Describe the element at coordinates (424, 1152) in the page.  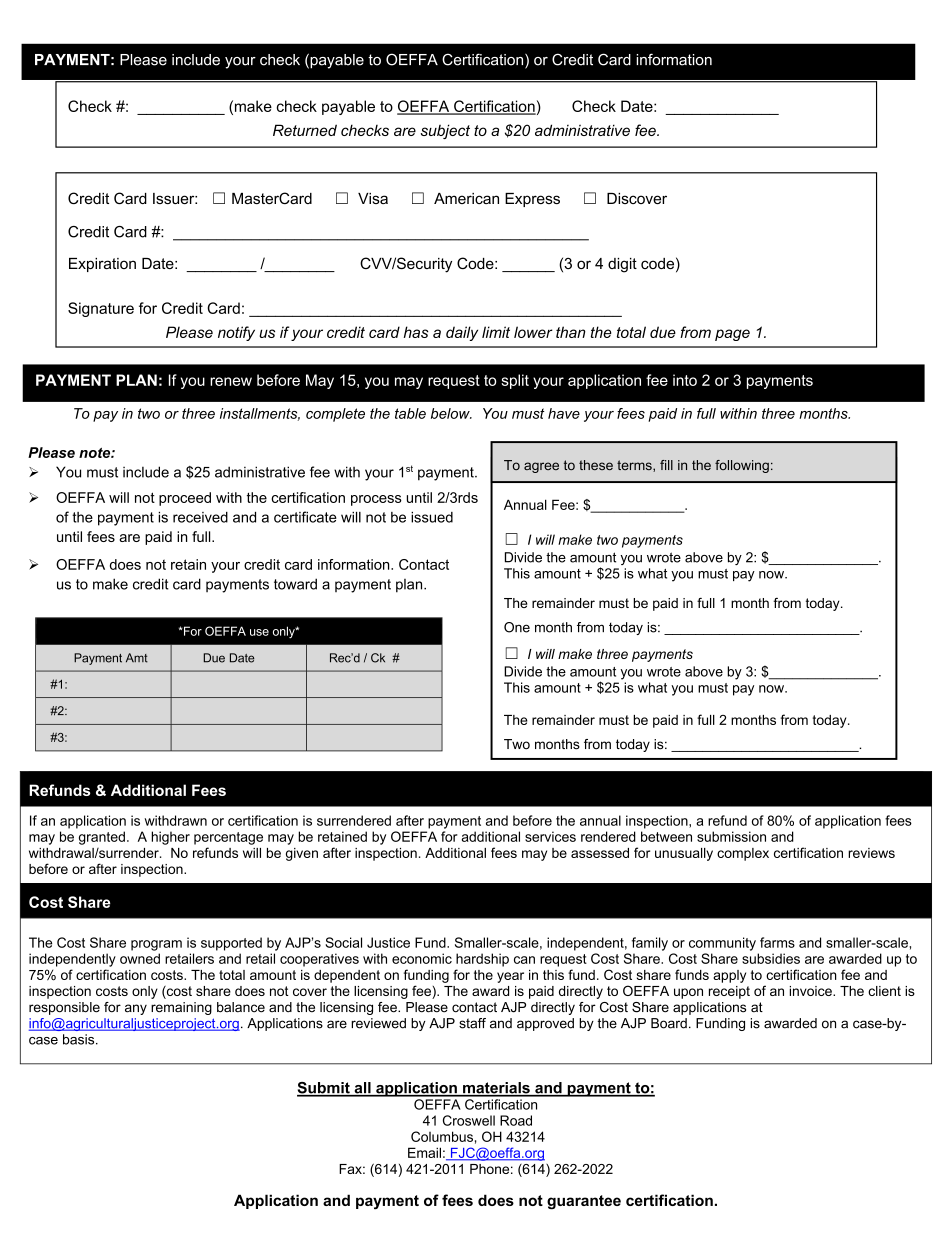
I see `Email` at that location.
